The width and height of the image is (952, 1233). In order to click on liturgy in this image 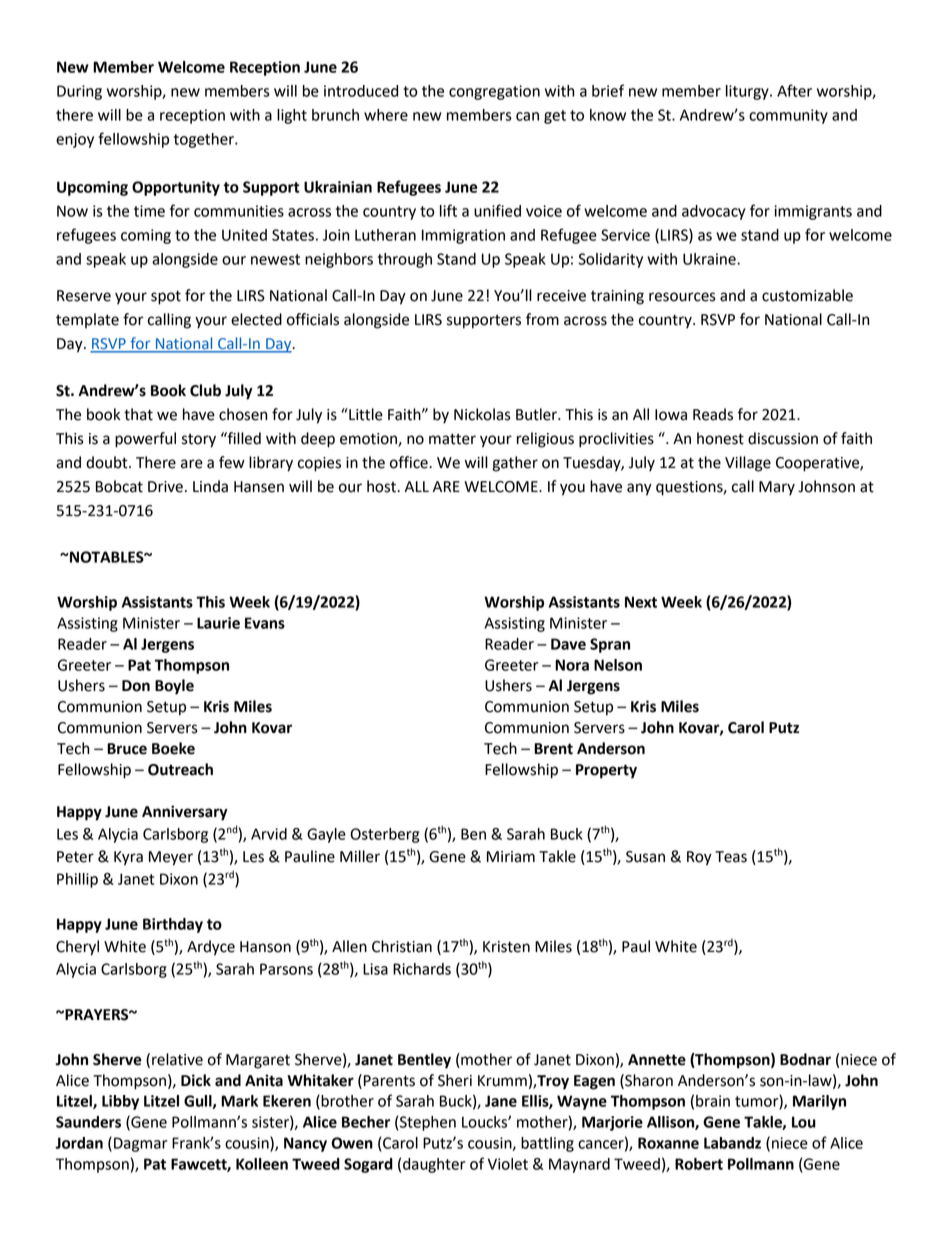, I will do `click(748, 92)`.
